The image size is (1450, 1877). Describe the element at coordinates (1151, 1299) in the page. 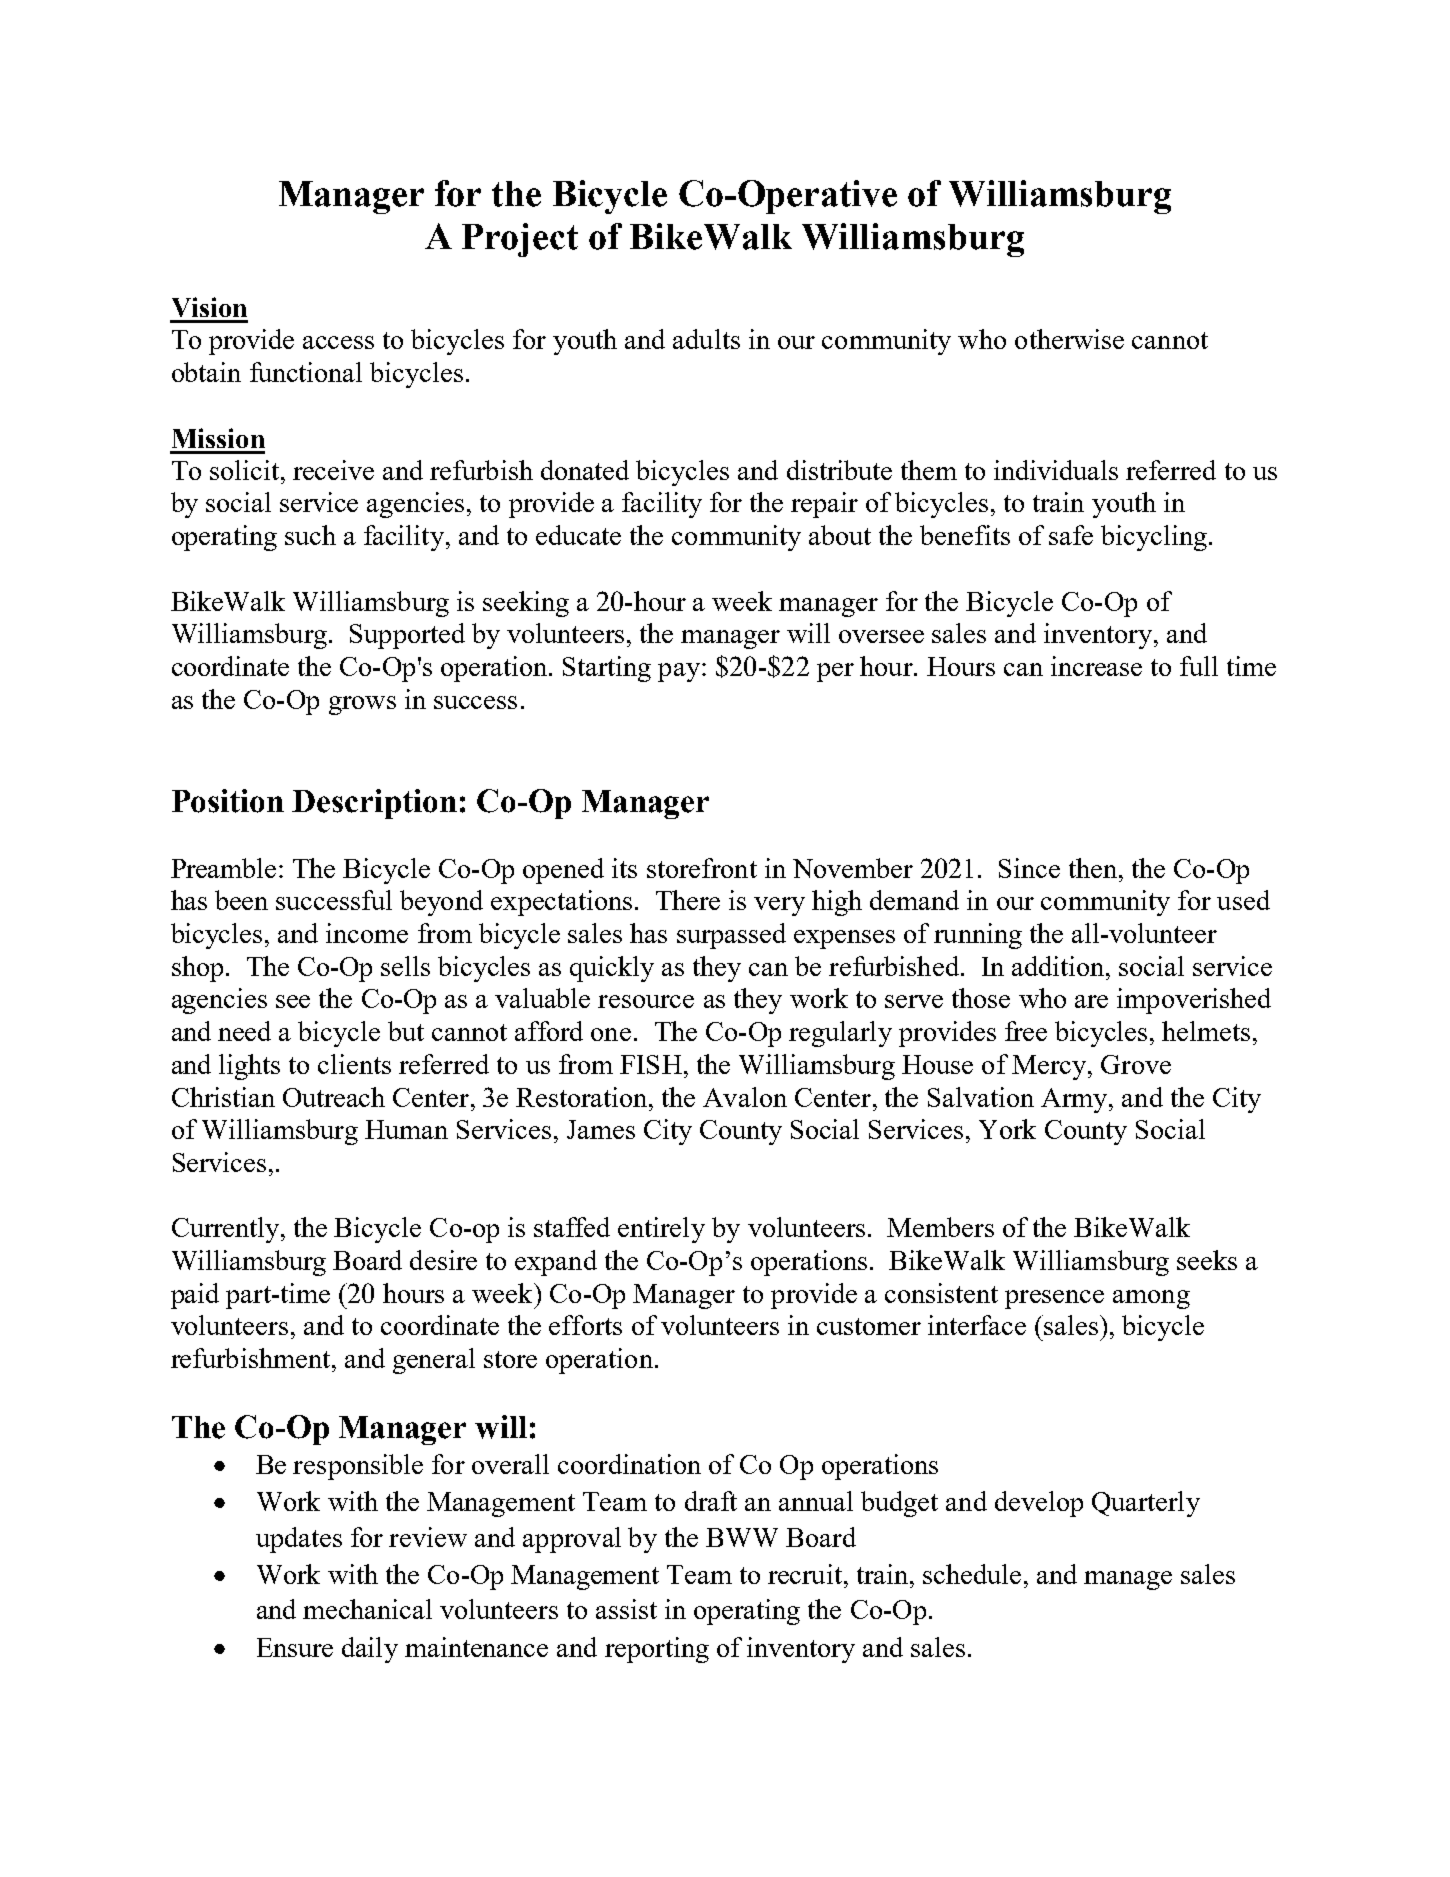

I see `among` at that location.
